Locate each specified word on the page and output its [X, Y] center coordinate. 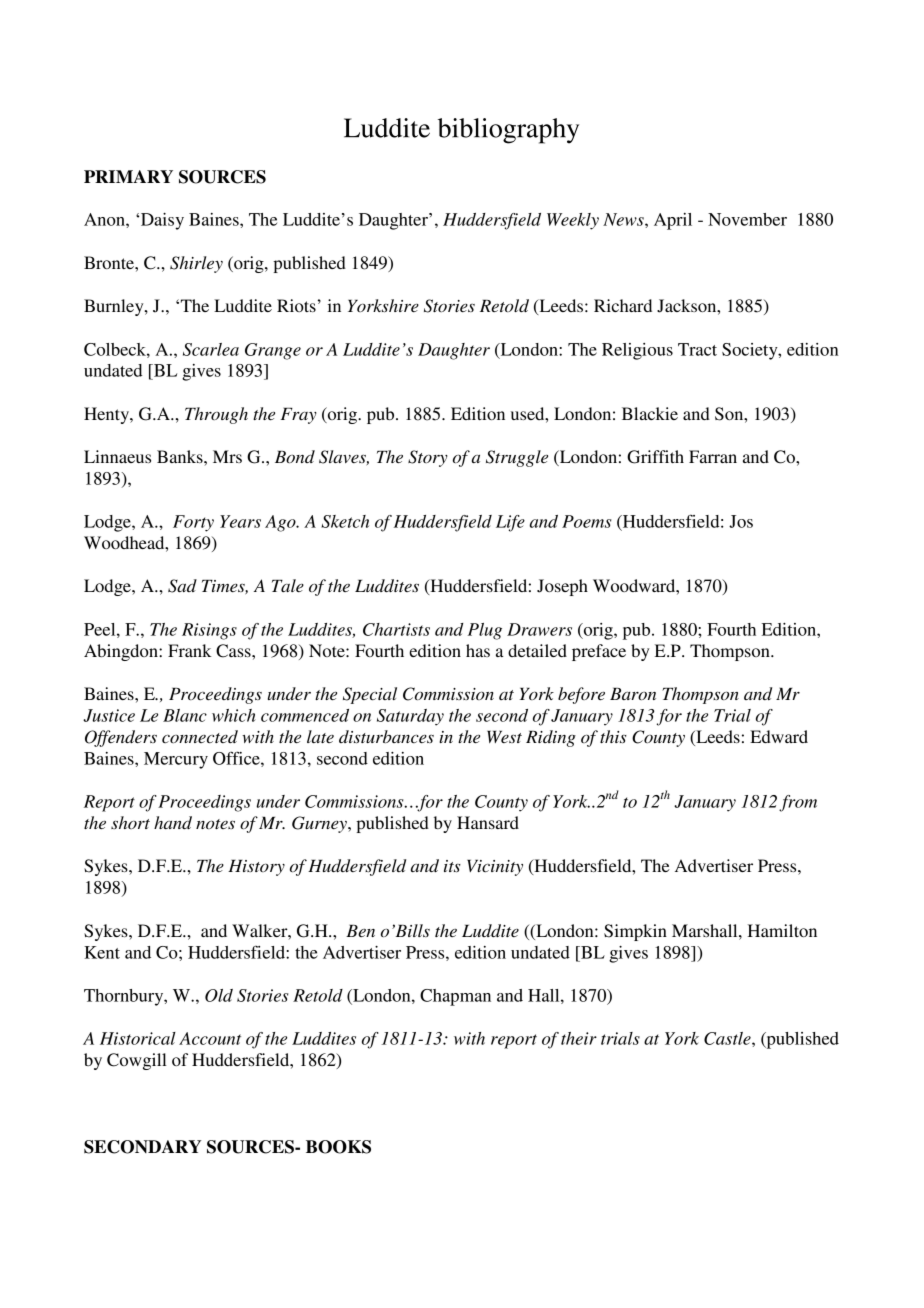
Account [210, 1038]
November [747, 219]
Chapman [455, 997]
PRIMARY [128, 176]
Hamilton [782, 930]
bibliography [508, 131]
